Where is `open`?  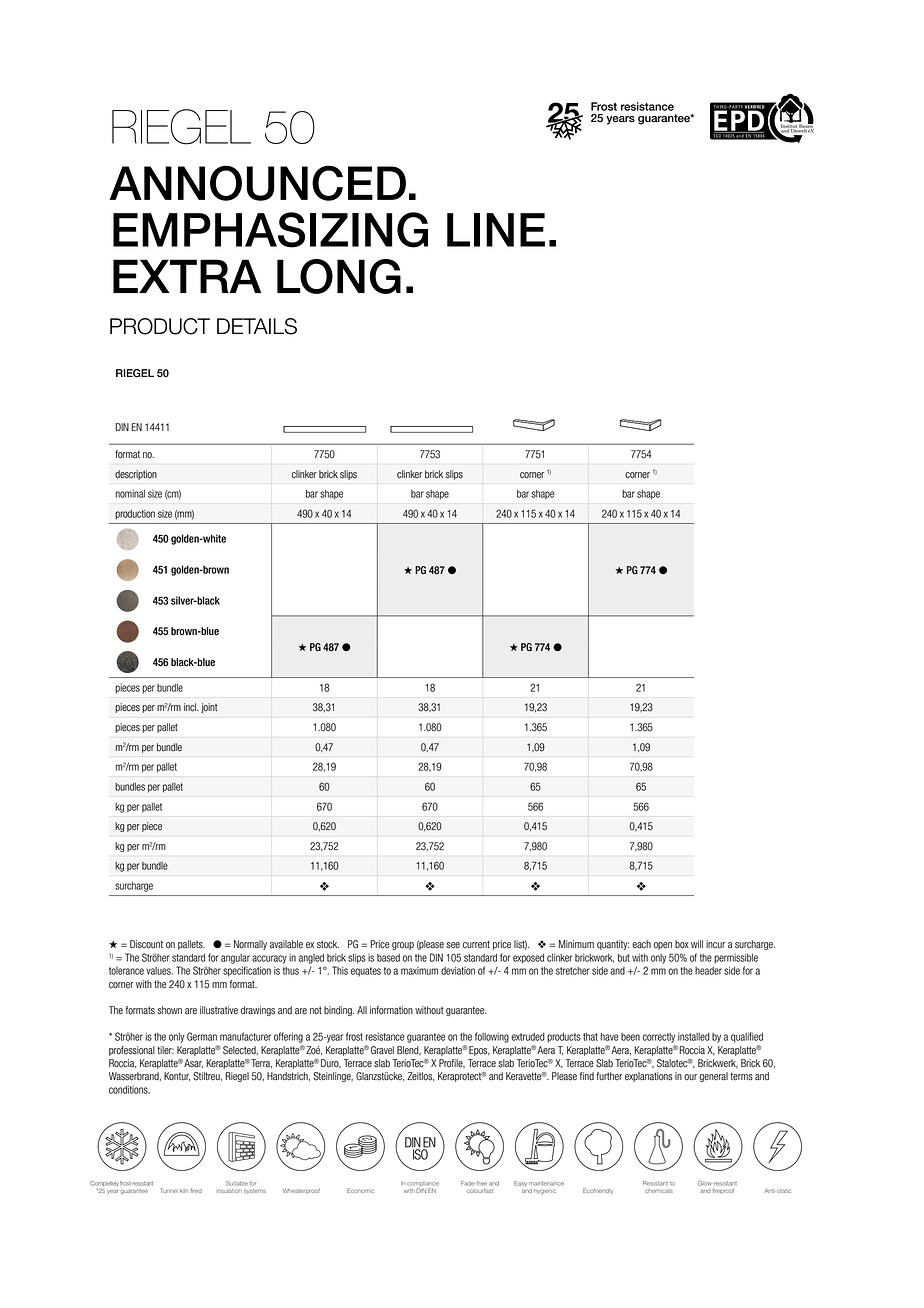
open is located at coordinates (663, 946).
